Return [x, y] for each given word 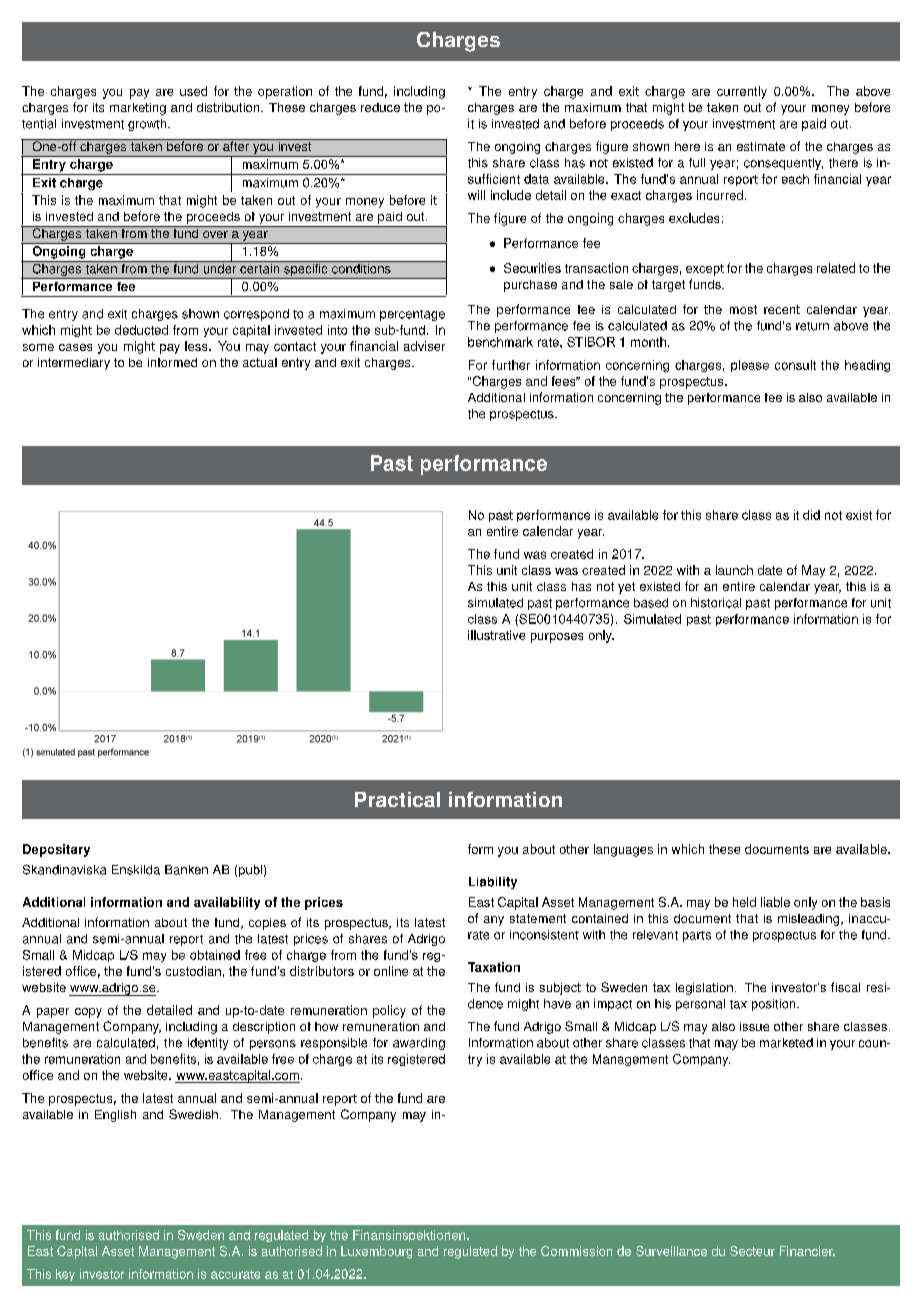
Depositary [56, 850]
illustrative [496, 635]
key [65, 1275]
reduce [380, 107]
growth [148, 125]
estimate [761, 146]
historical [716, 603]
